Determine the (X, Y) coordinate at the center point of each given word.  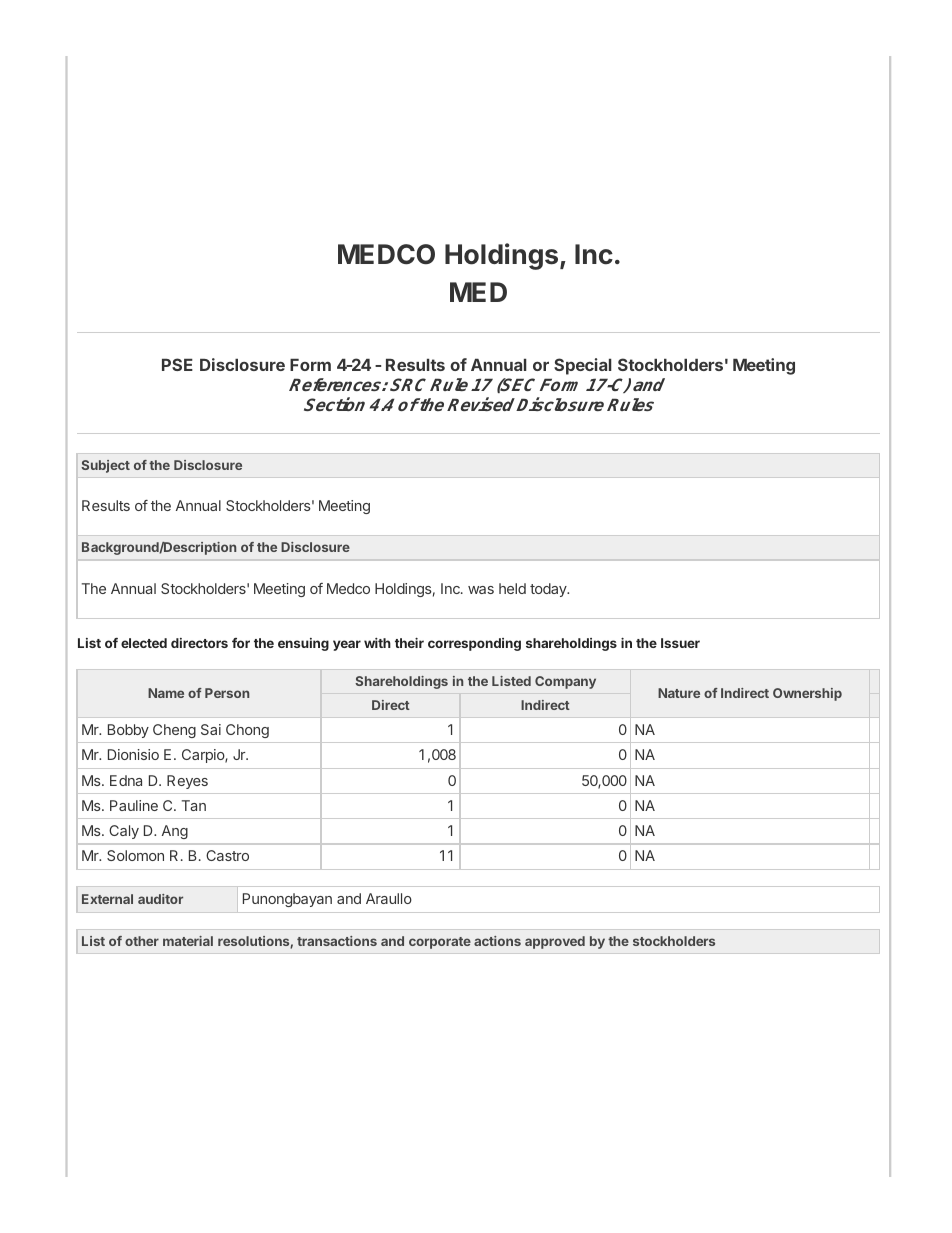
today (549, 590)
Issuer (680, 643)
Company (565, 682)
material (188, 941)
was (481, 590)
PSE (177, 364)
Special (583, 366)
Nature (679, 693)
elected (144, 643)
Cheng (174, 731)
